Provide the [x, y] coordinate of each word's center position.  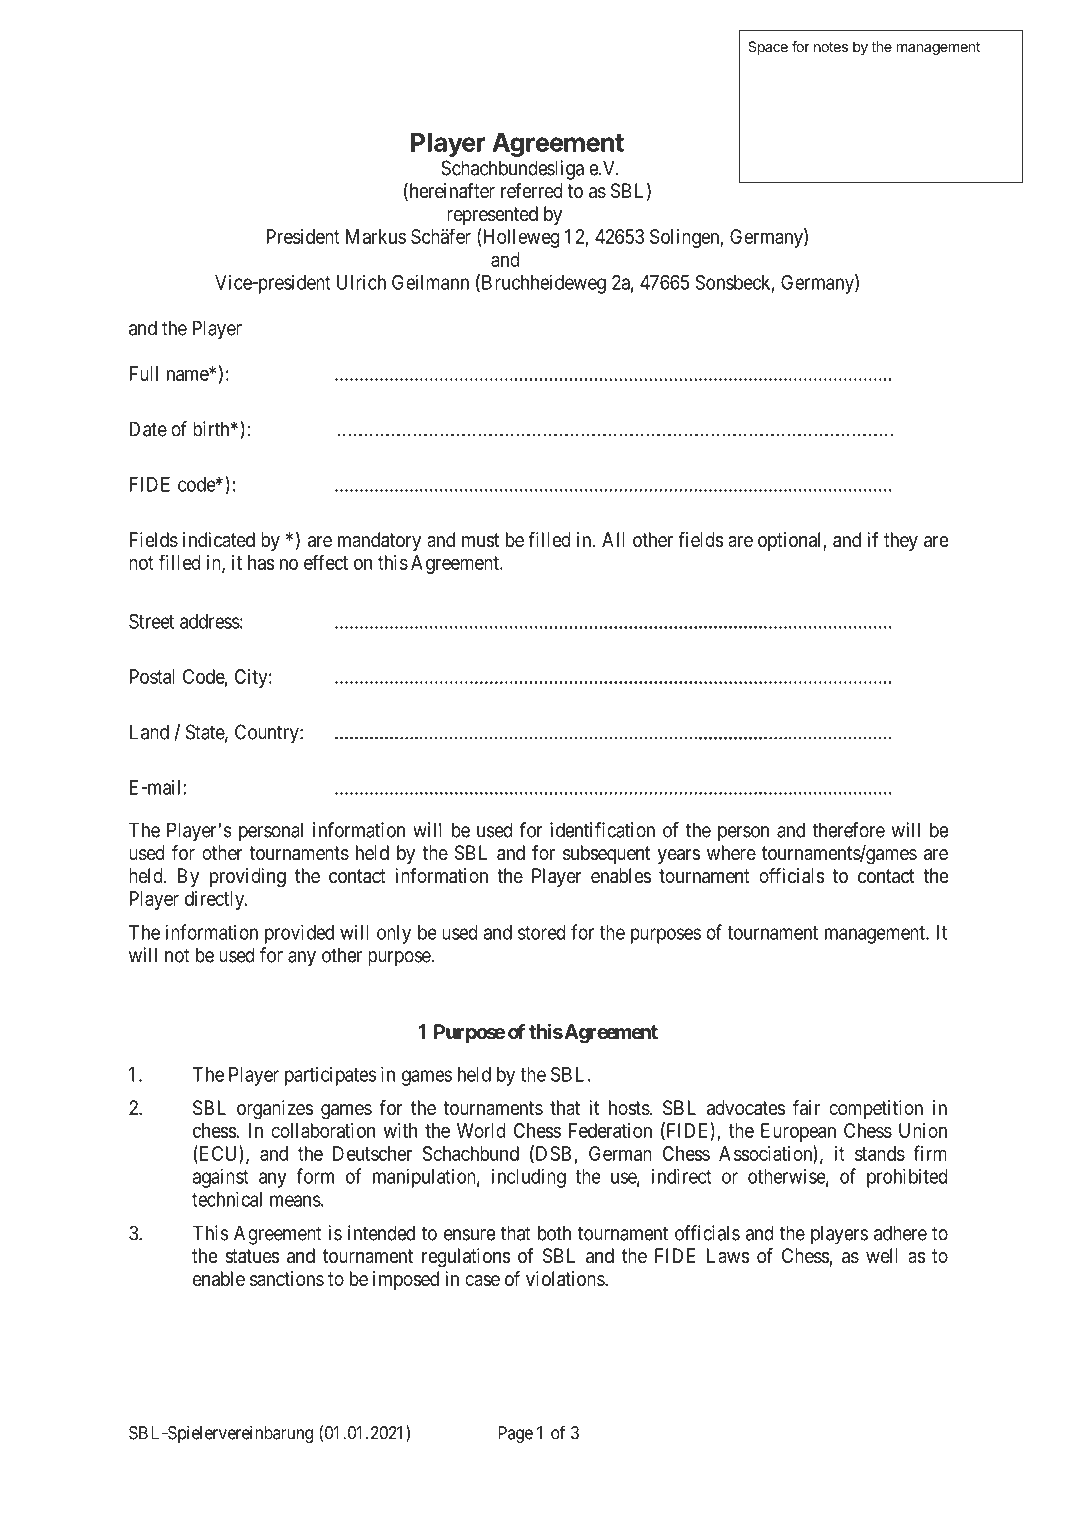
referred [532, 191]
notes [831, 47]
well [881, 1256]
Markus [376, 236]
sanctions [287, 1279]
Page [515, 1434]
